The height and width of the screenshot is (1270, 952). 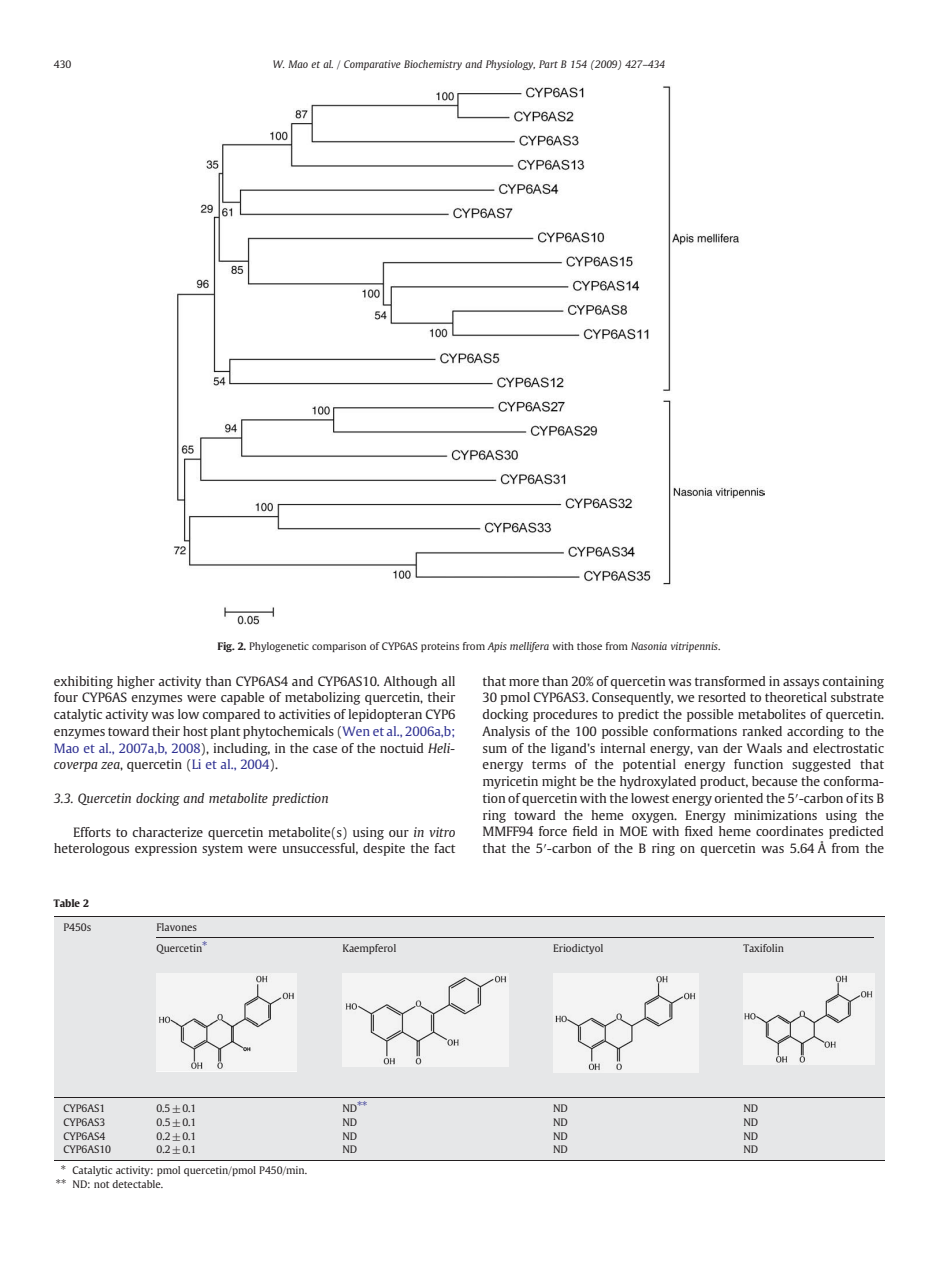 I want to click on vitro, so click(x=442, y=832).
